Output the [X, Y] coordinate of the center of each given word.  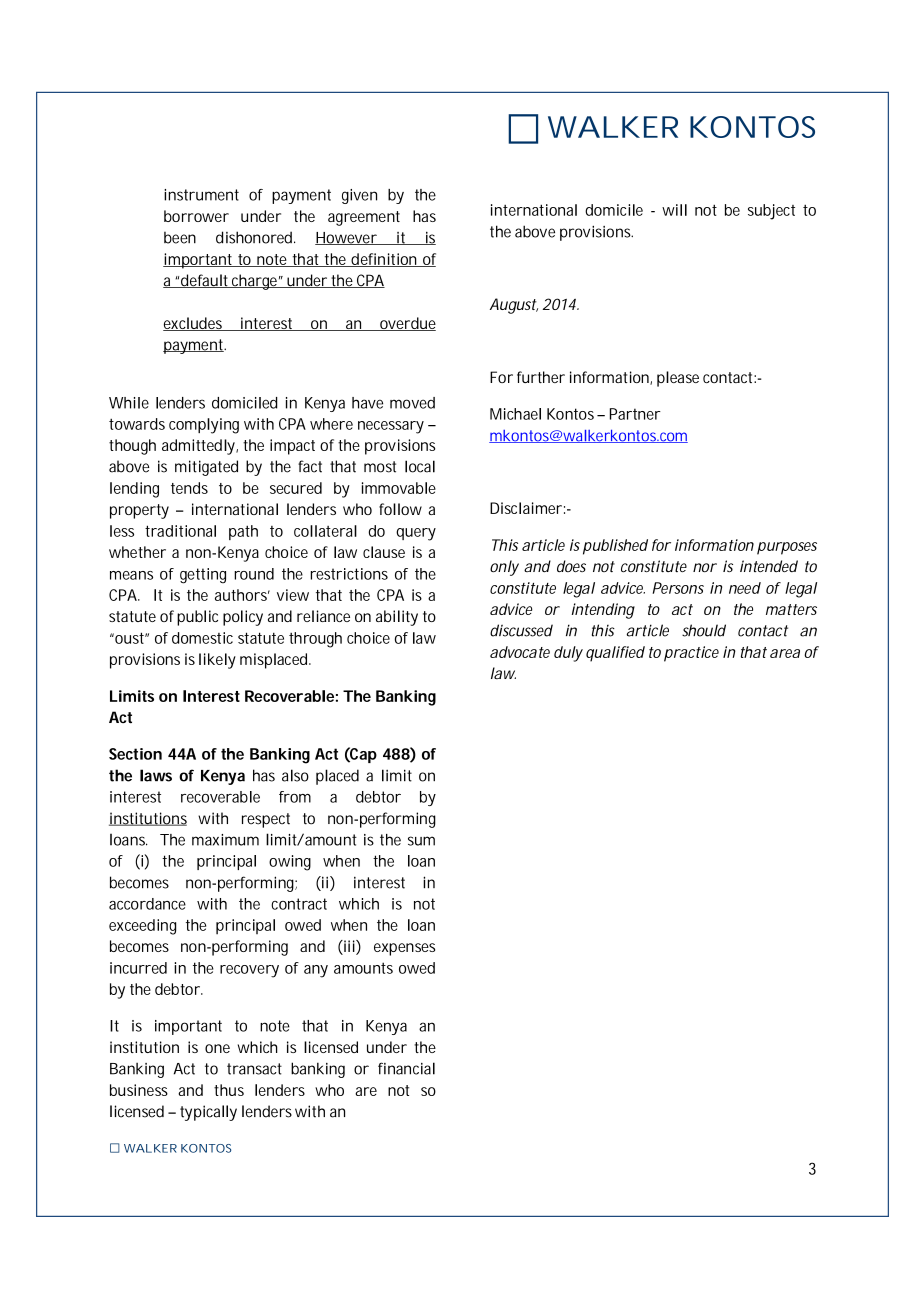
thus [229, 1090]
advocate [520, 652]
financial [406, 1068]
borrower [196, 216]
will [674, 210]
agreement [364, 218]
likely [217, 661]
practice [691, 654]
